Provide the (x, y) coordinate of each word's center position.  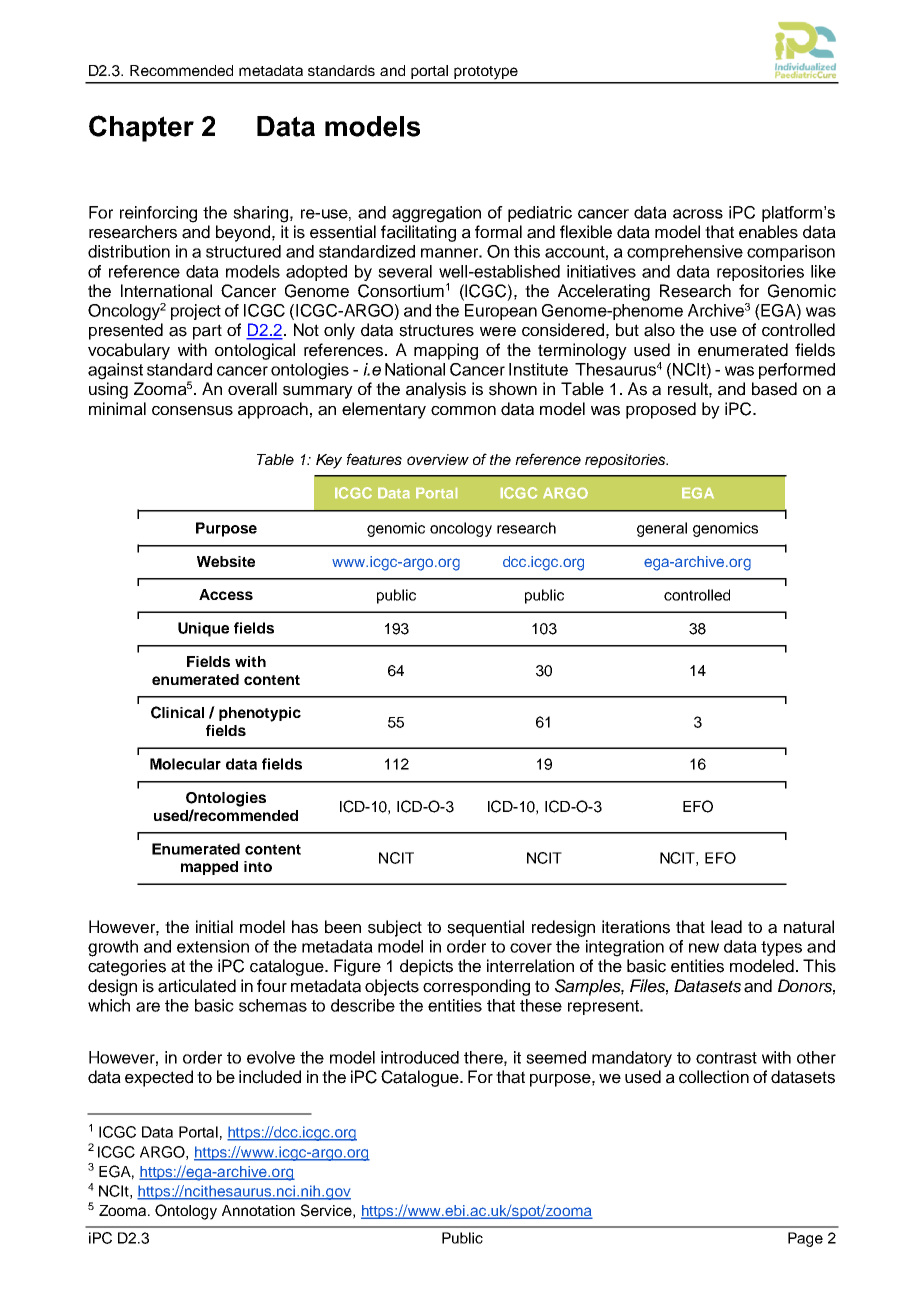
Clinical (177, 712)
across (698, 214)
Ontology (186, 1212)
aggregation (436, 214)
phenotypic (260, 714)
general (662, 529)
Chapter (141, 128)
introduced (420, 1057)
